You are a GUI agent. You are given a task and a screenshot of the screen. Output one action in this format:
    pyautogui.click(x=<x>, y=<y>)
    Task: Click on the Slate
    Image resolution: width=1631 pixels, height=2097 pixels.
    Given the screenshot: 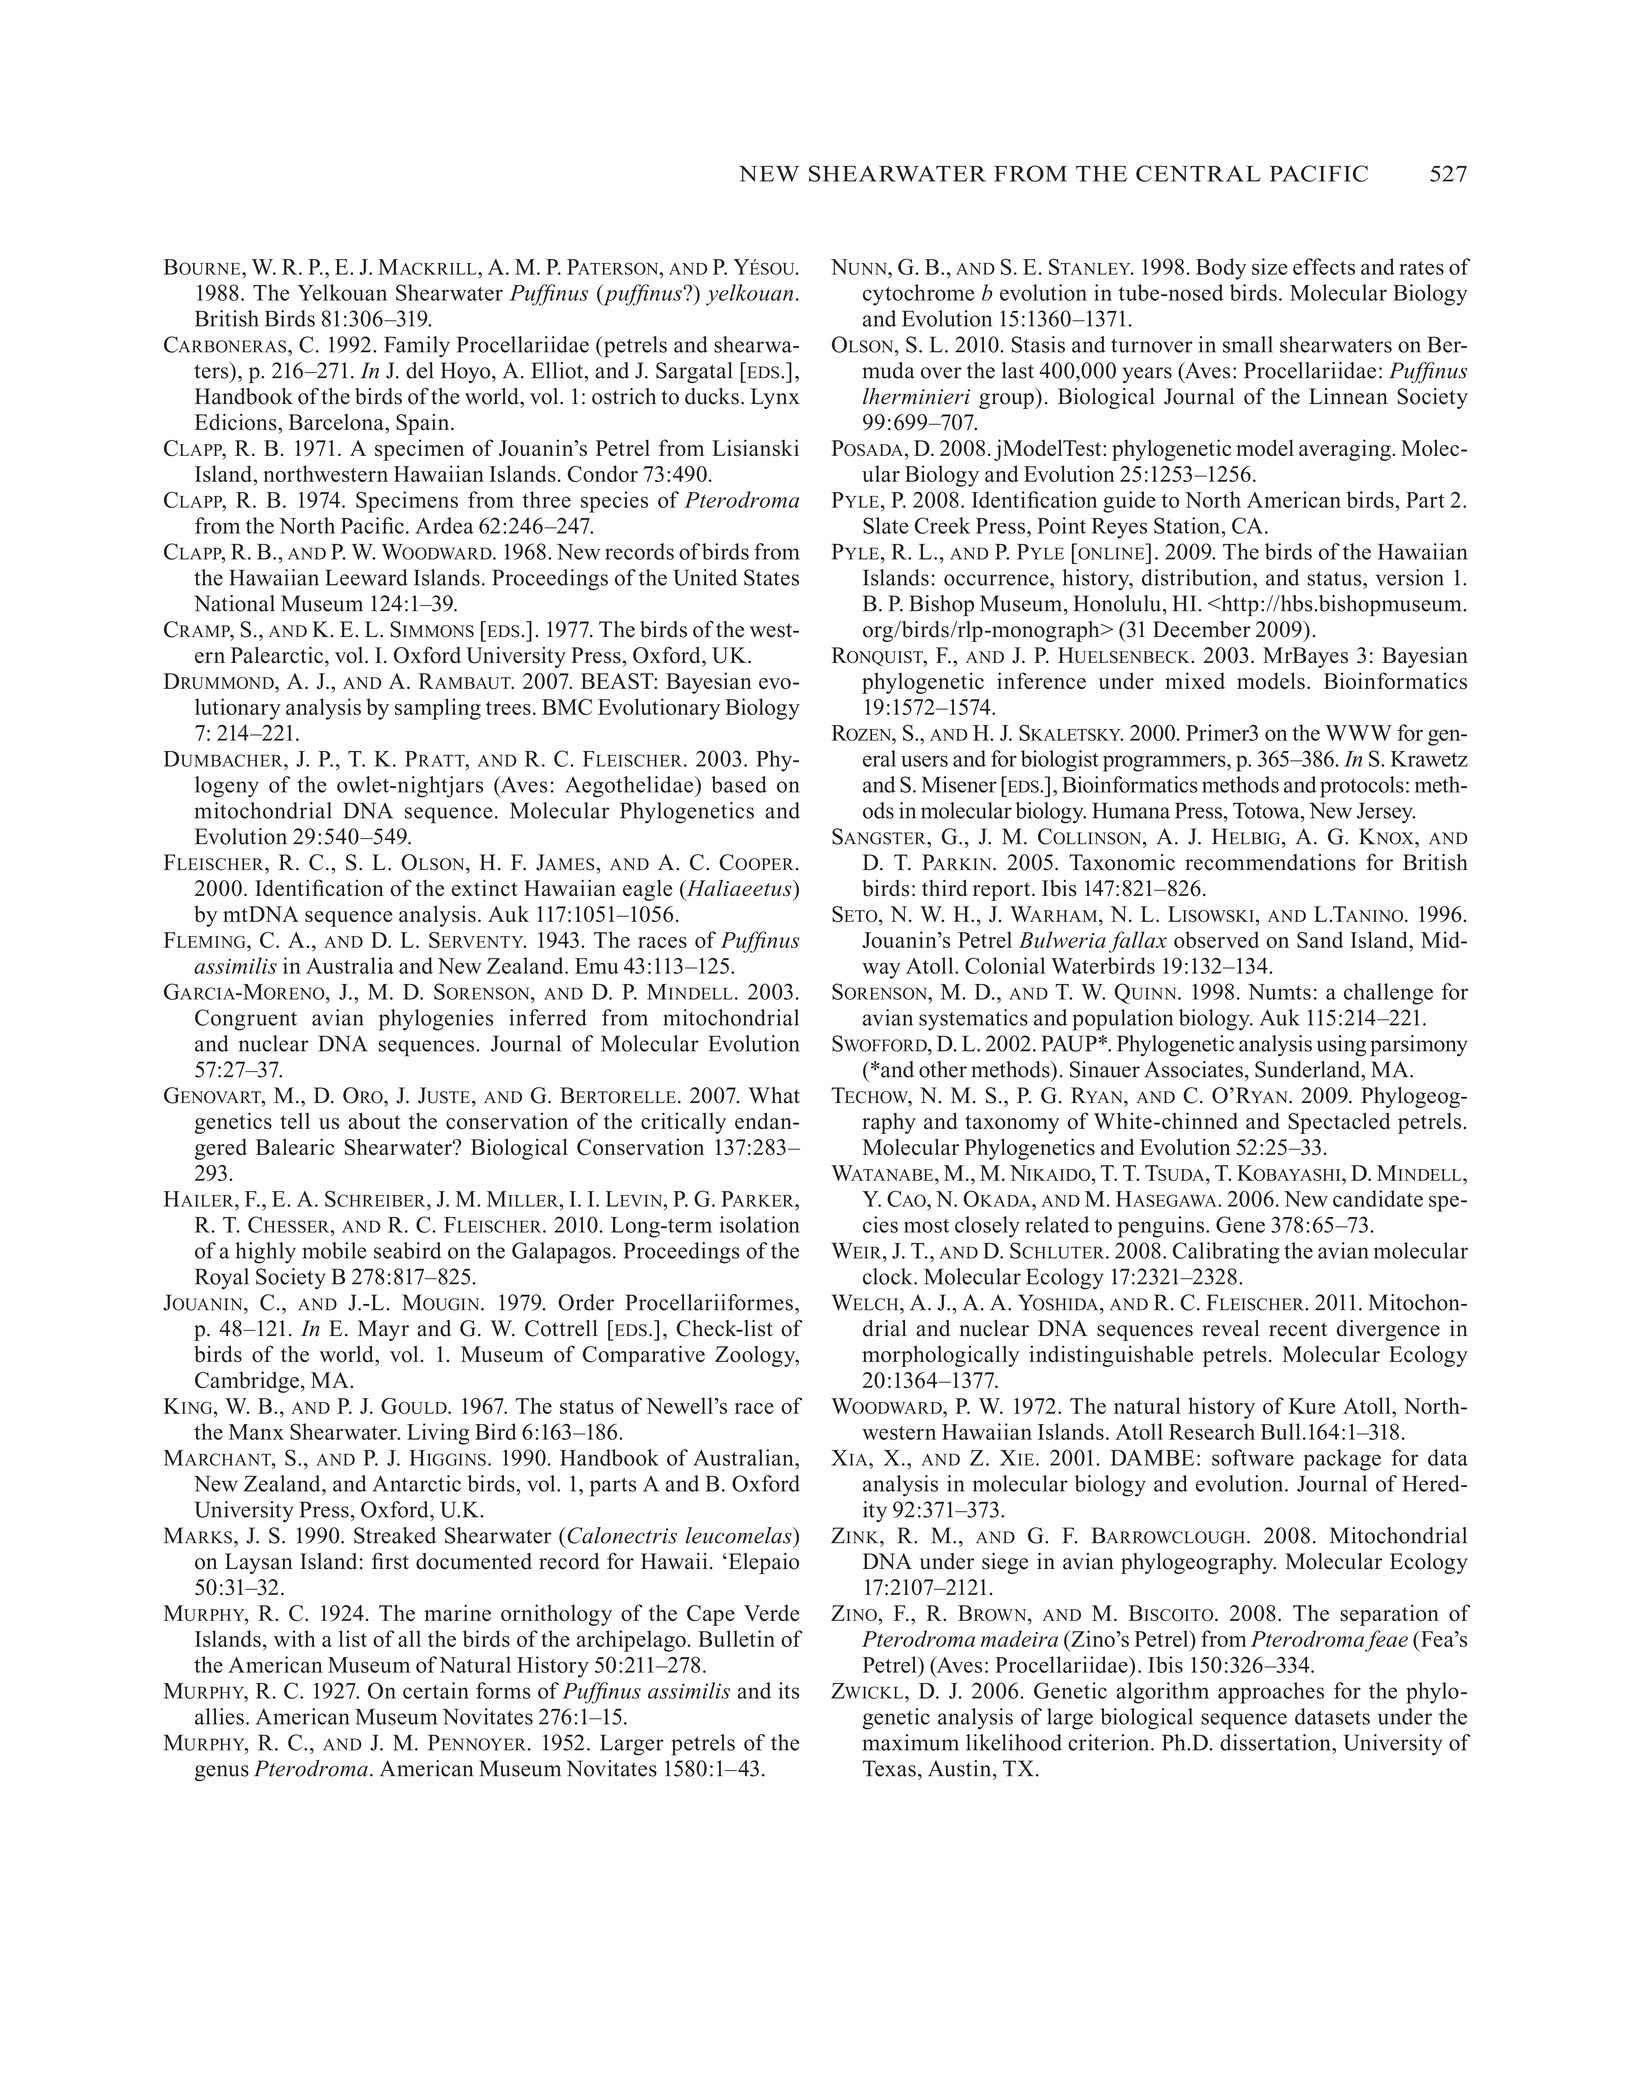 What is the action you would take?
    pyautogui.click(x=886, y=525)
